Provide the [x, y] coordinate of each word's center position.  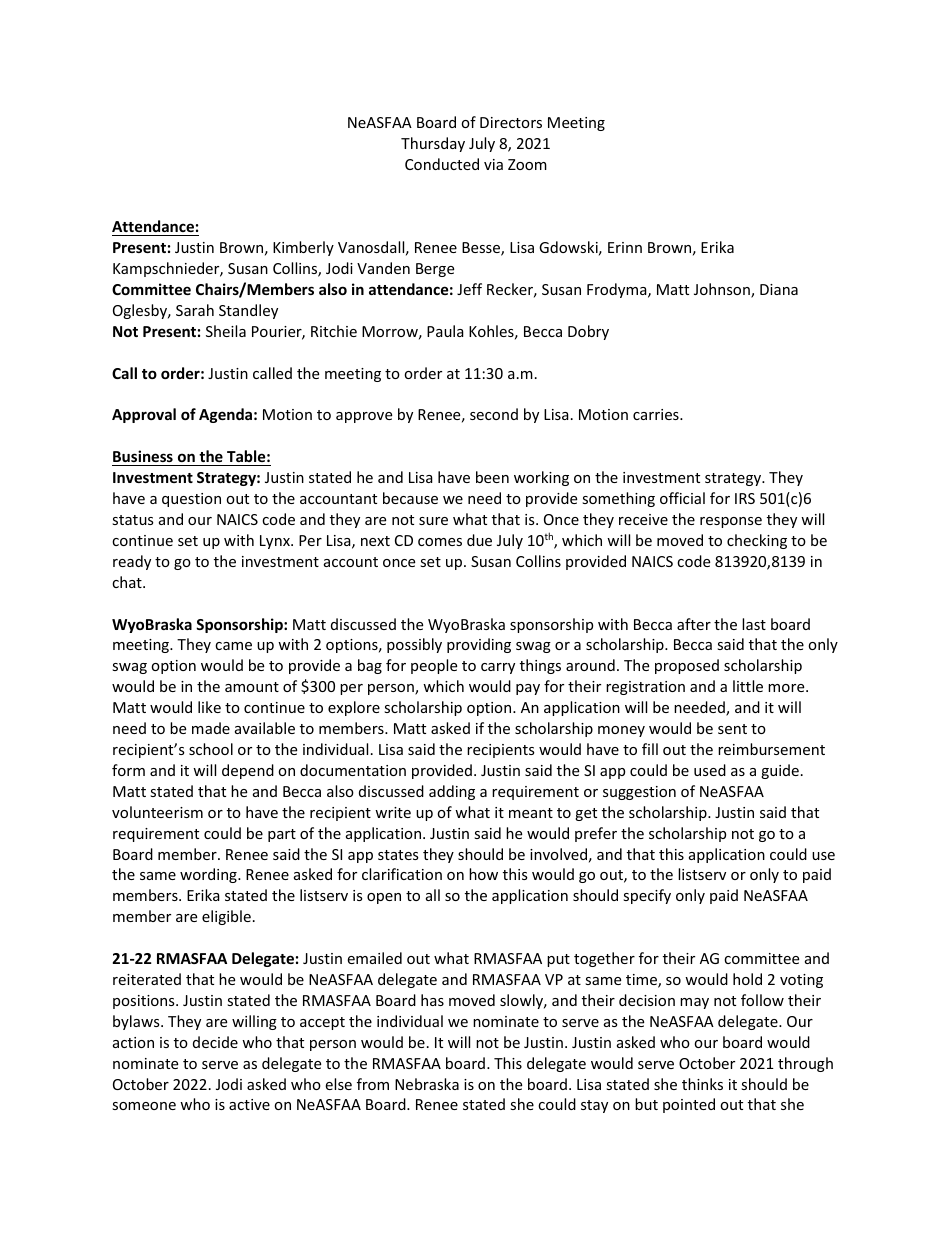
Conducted [442, 164]
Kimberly [303, 248]
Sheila [226, 331]
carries [657, 414]
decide [215, 1042]
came [233, 646]
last [754, 624]
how [483, 874]
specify [647, 896]
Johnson [723, 290]
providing [479, 645]
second [494, 414]
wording [209, 875]
